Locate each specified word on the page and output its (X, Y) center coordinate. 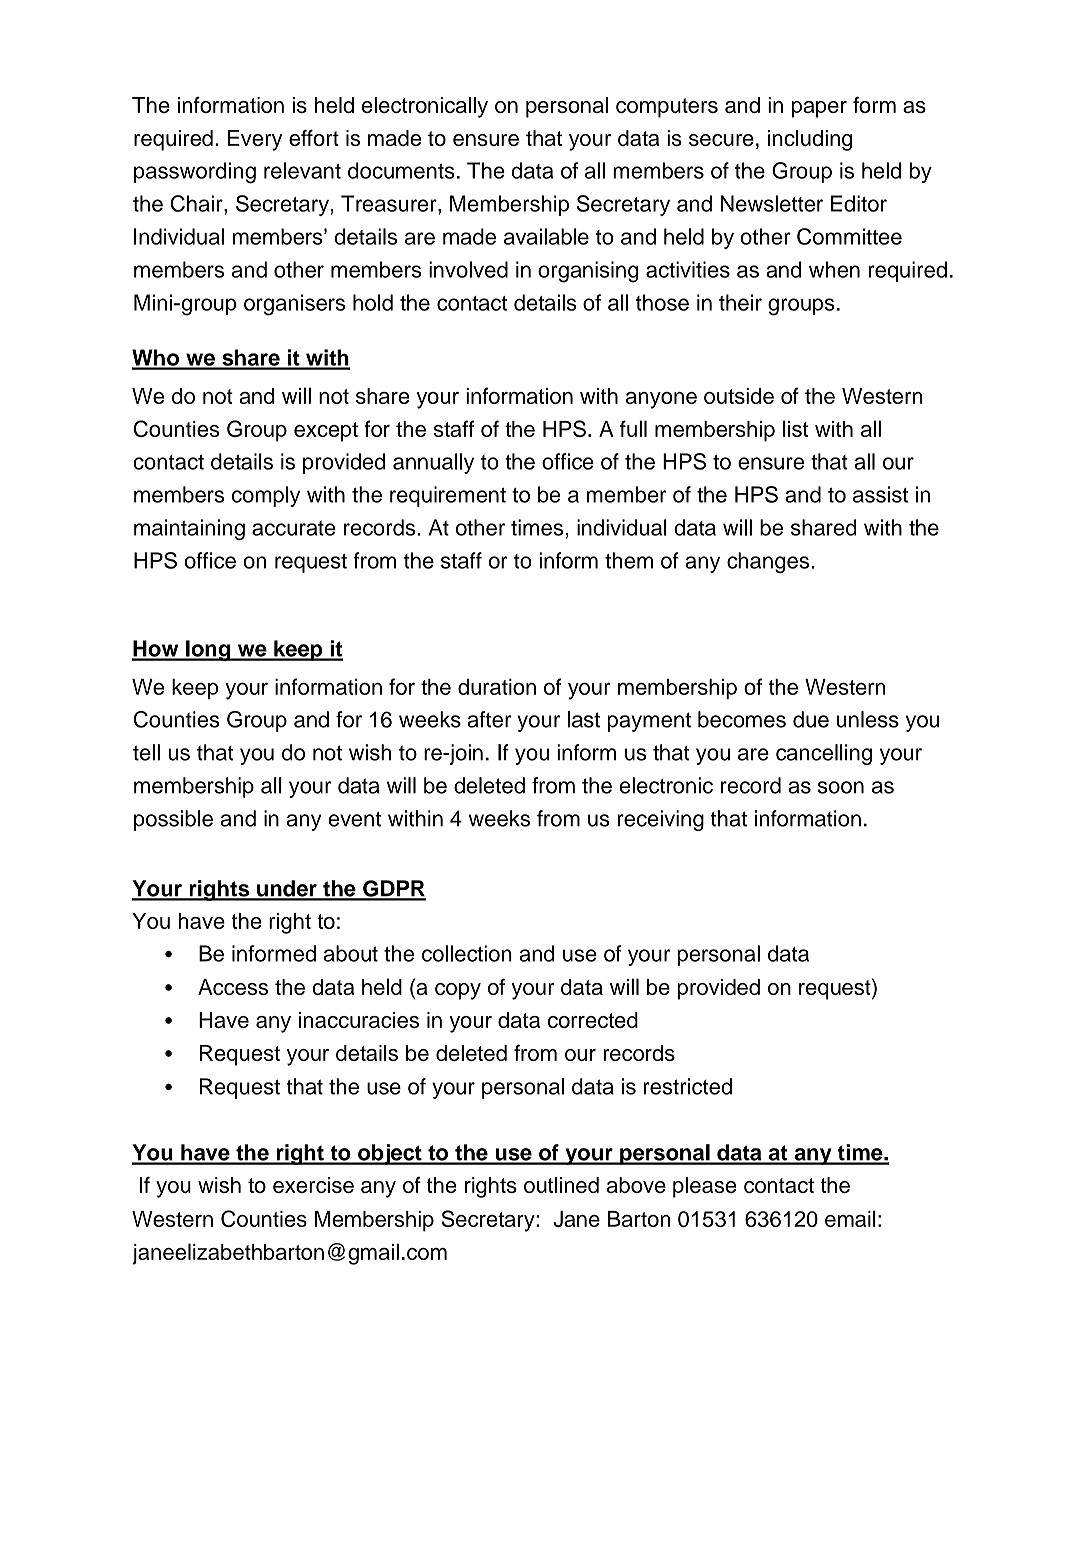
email (850, 1218)
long (208, 650)
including (810, 140)
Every (255, 140)
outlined (561, 1185)
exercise (313, 1185)
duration (497, 687)
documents (401, 170)
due (811, 719)
